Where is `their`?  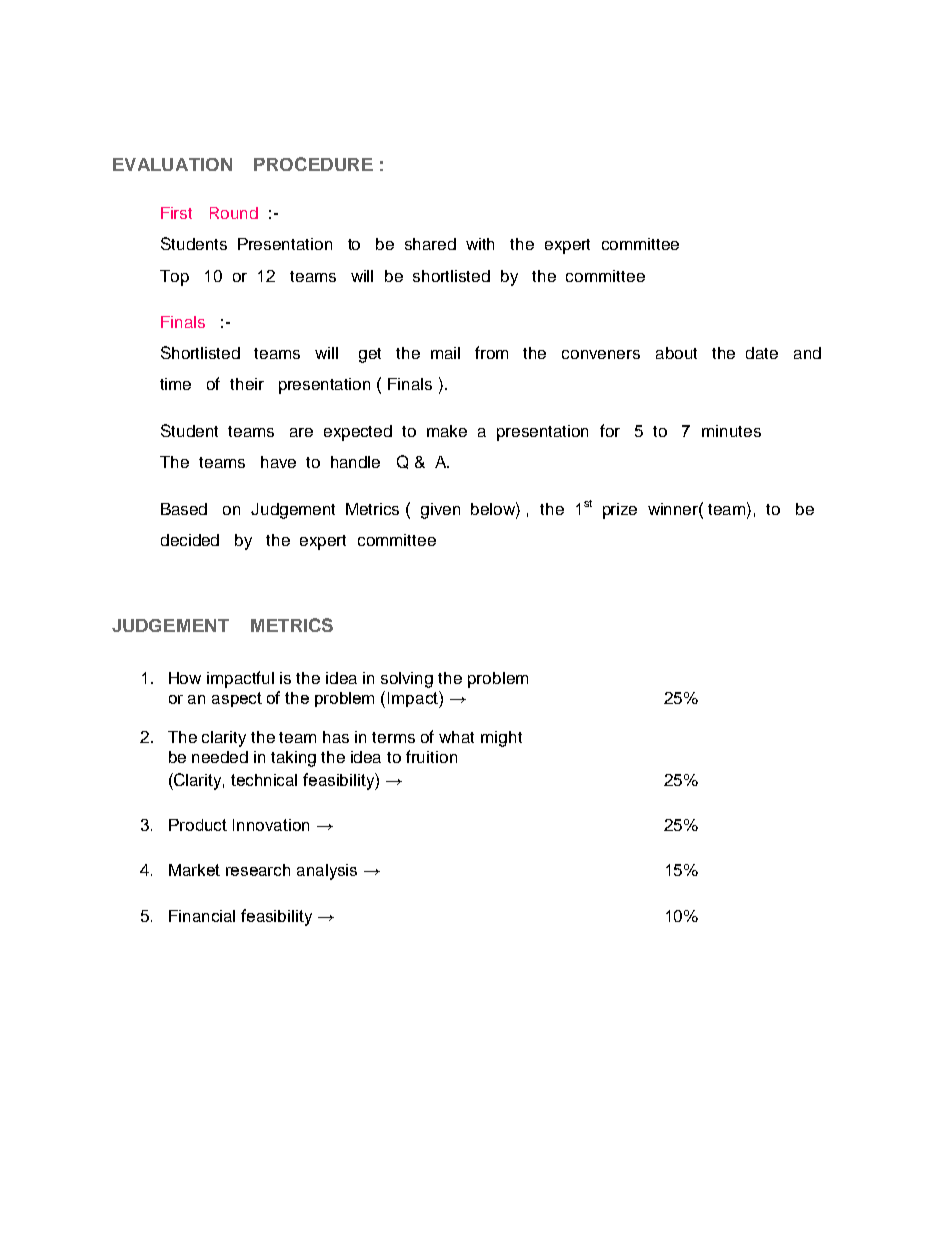
their is located at coordinates (247, 384).
